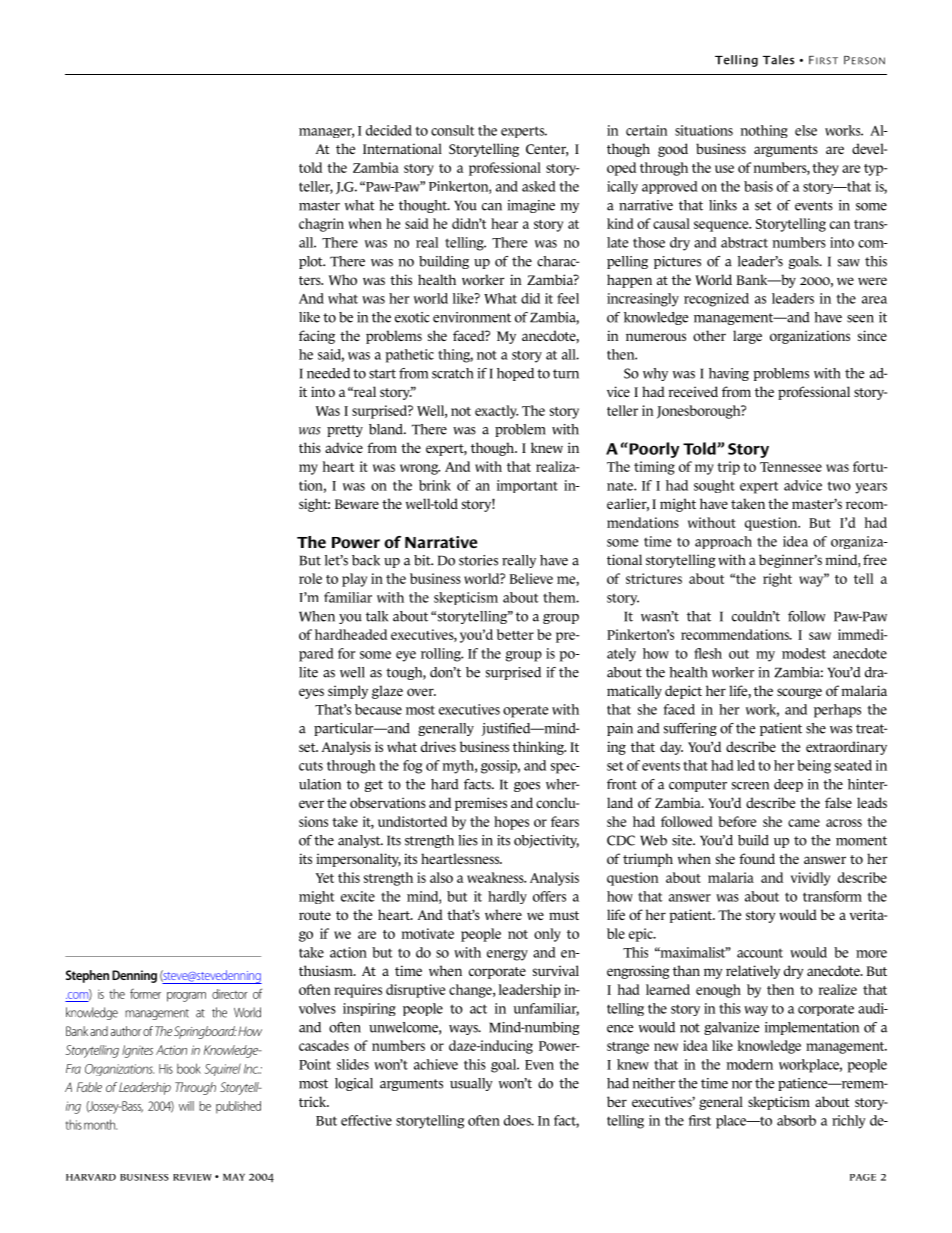 The height and width of the screenshot is (1233, 952). I want to click on basis, so click(758, 186).
